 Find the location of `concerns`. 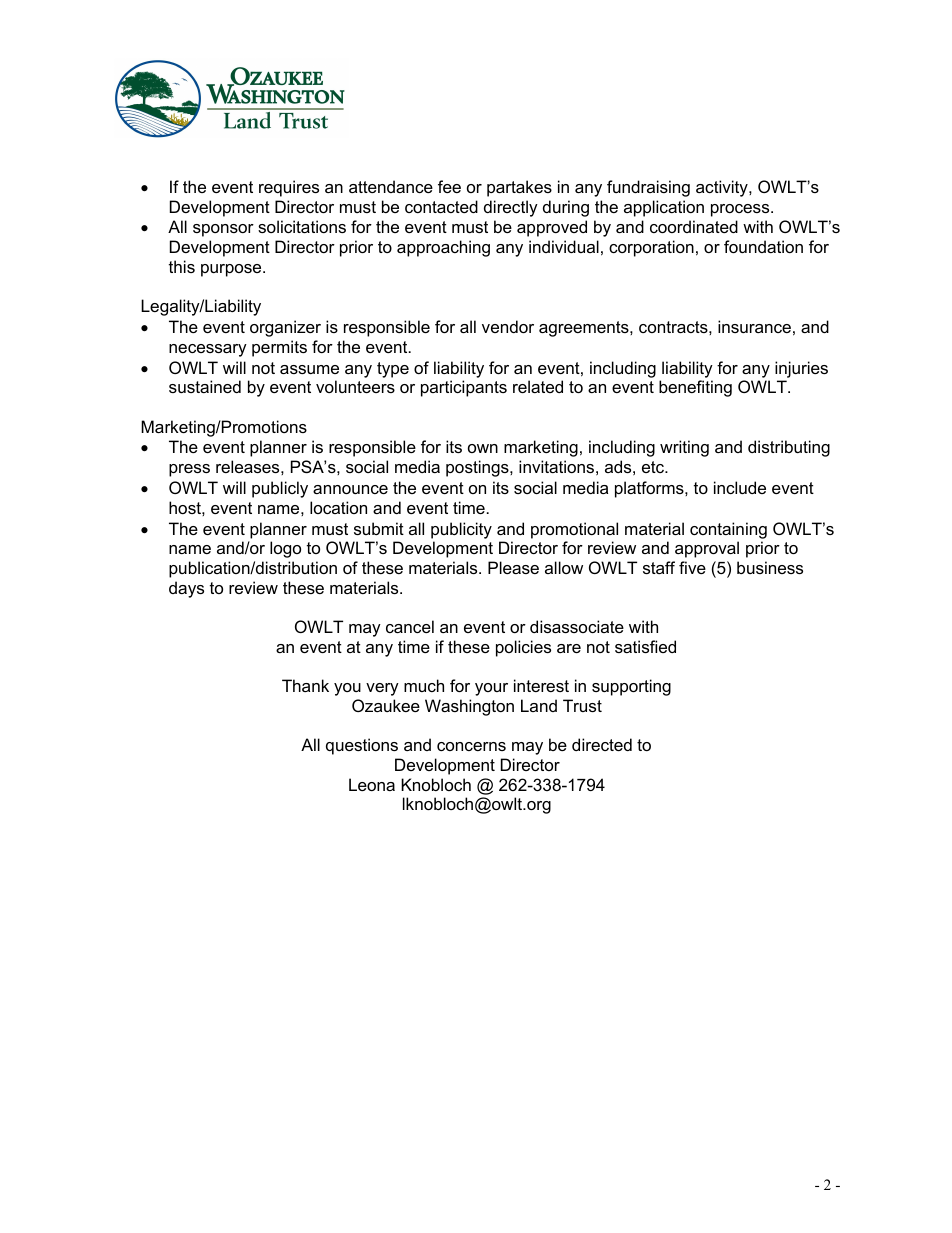

concerns is located at coordinates (471, 746).
